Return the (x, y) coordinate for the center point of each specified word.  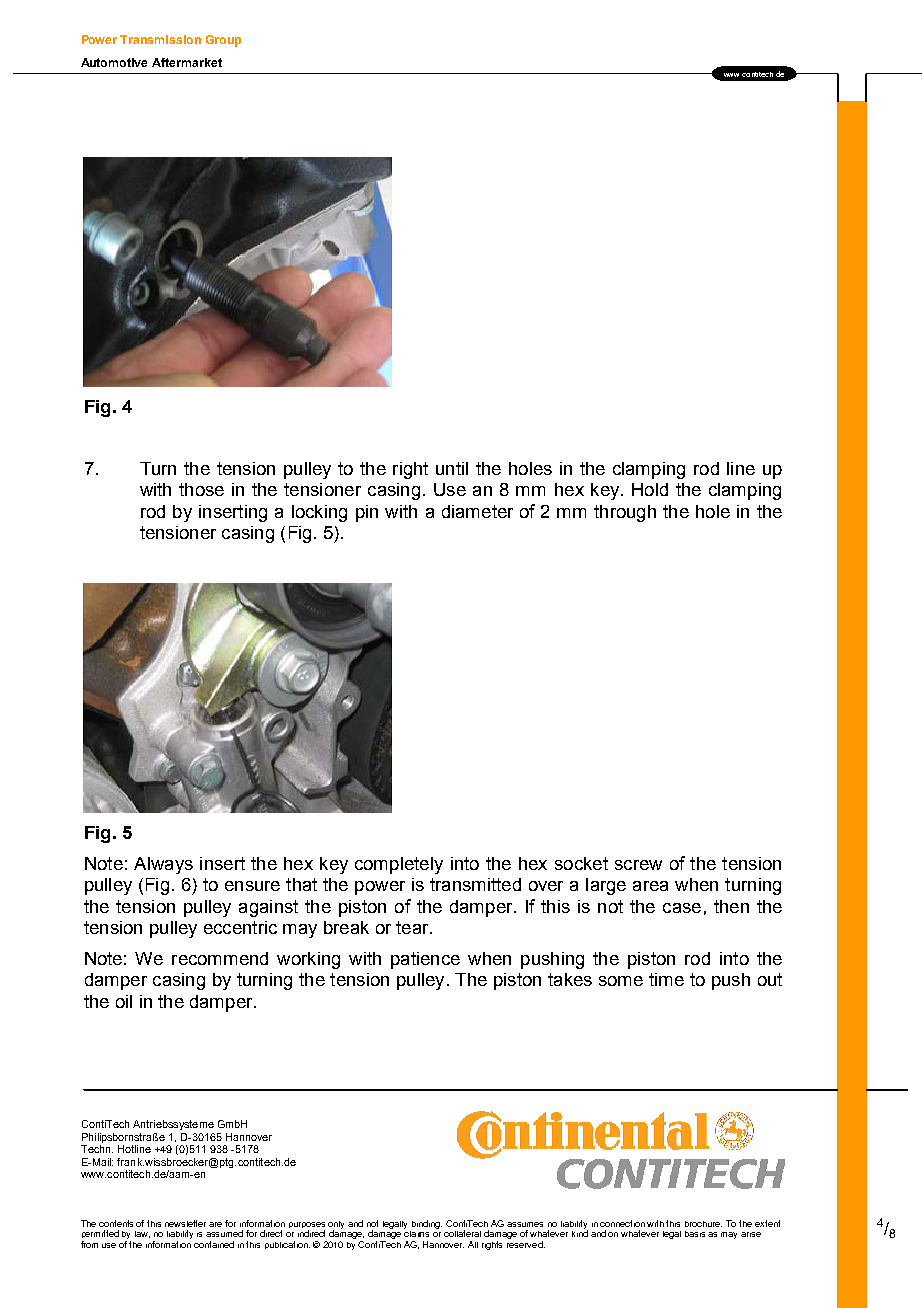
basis (695, 1234)
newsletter (185, 1223)
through (625, 513)
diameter (477, 511)
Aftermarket (187, 62)
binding (427, 1224)
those (201, 489)
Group (223, 41)
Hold (650, 489)
